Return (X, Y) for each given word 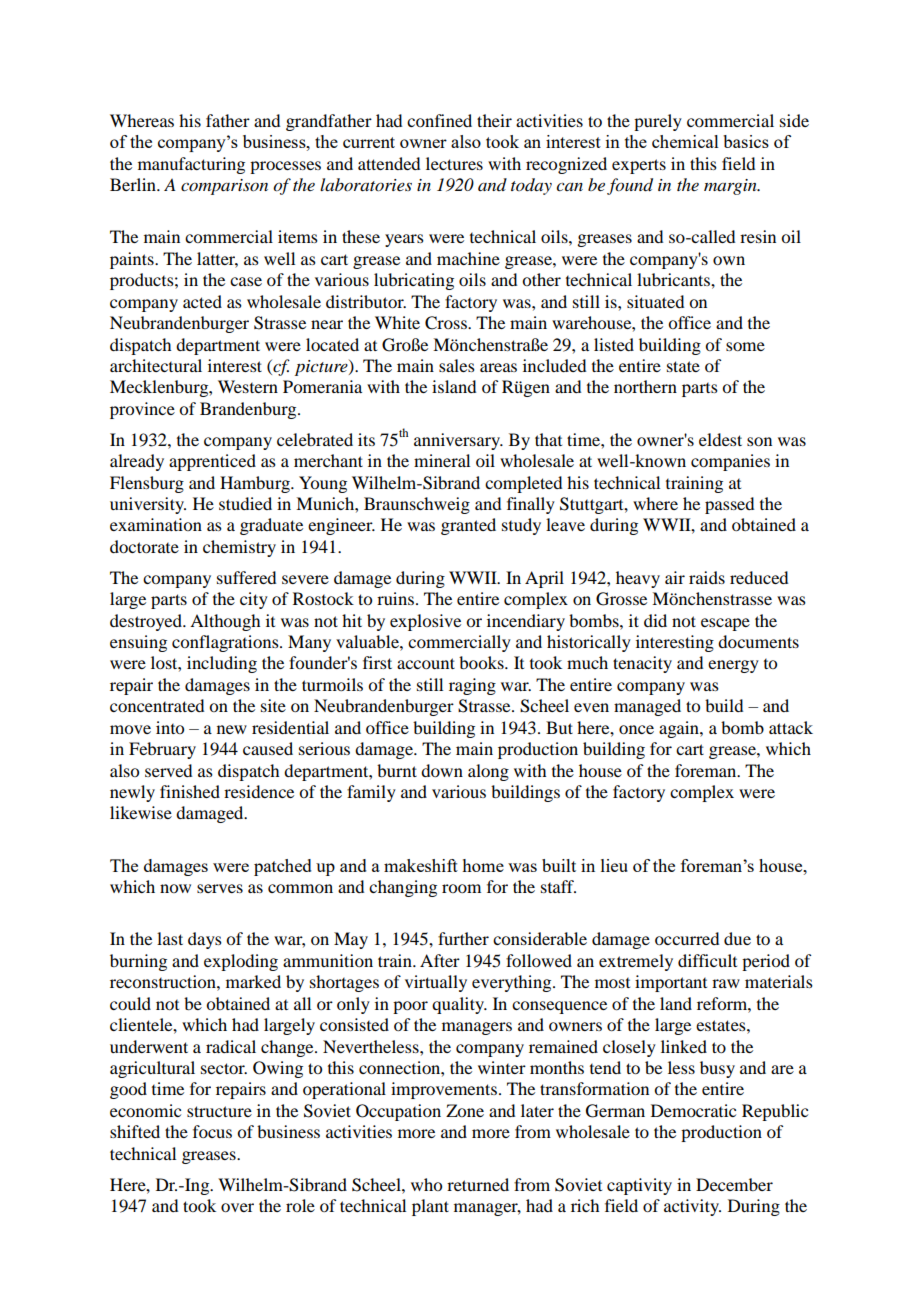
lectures (454, 163)
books (482, 662)
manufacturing (191, 165)
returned (478, 1184)
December (734, 1184)
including (222, 664)
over (237, 1207)
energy (733, 666)
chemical (685, 141)
